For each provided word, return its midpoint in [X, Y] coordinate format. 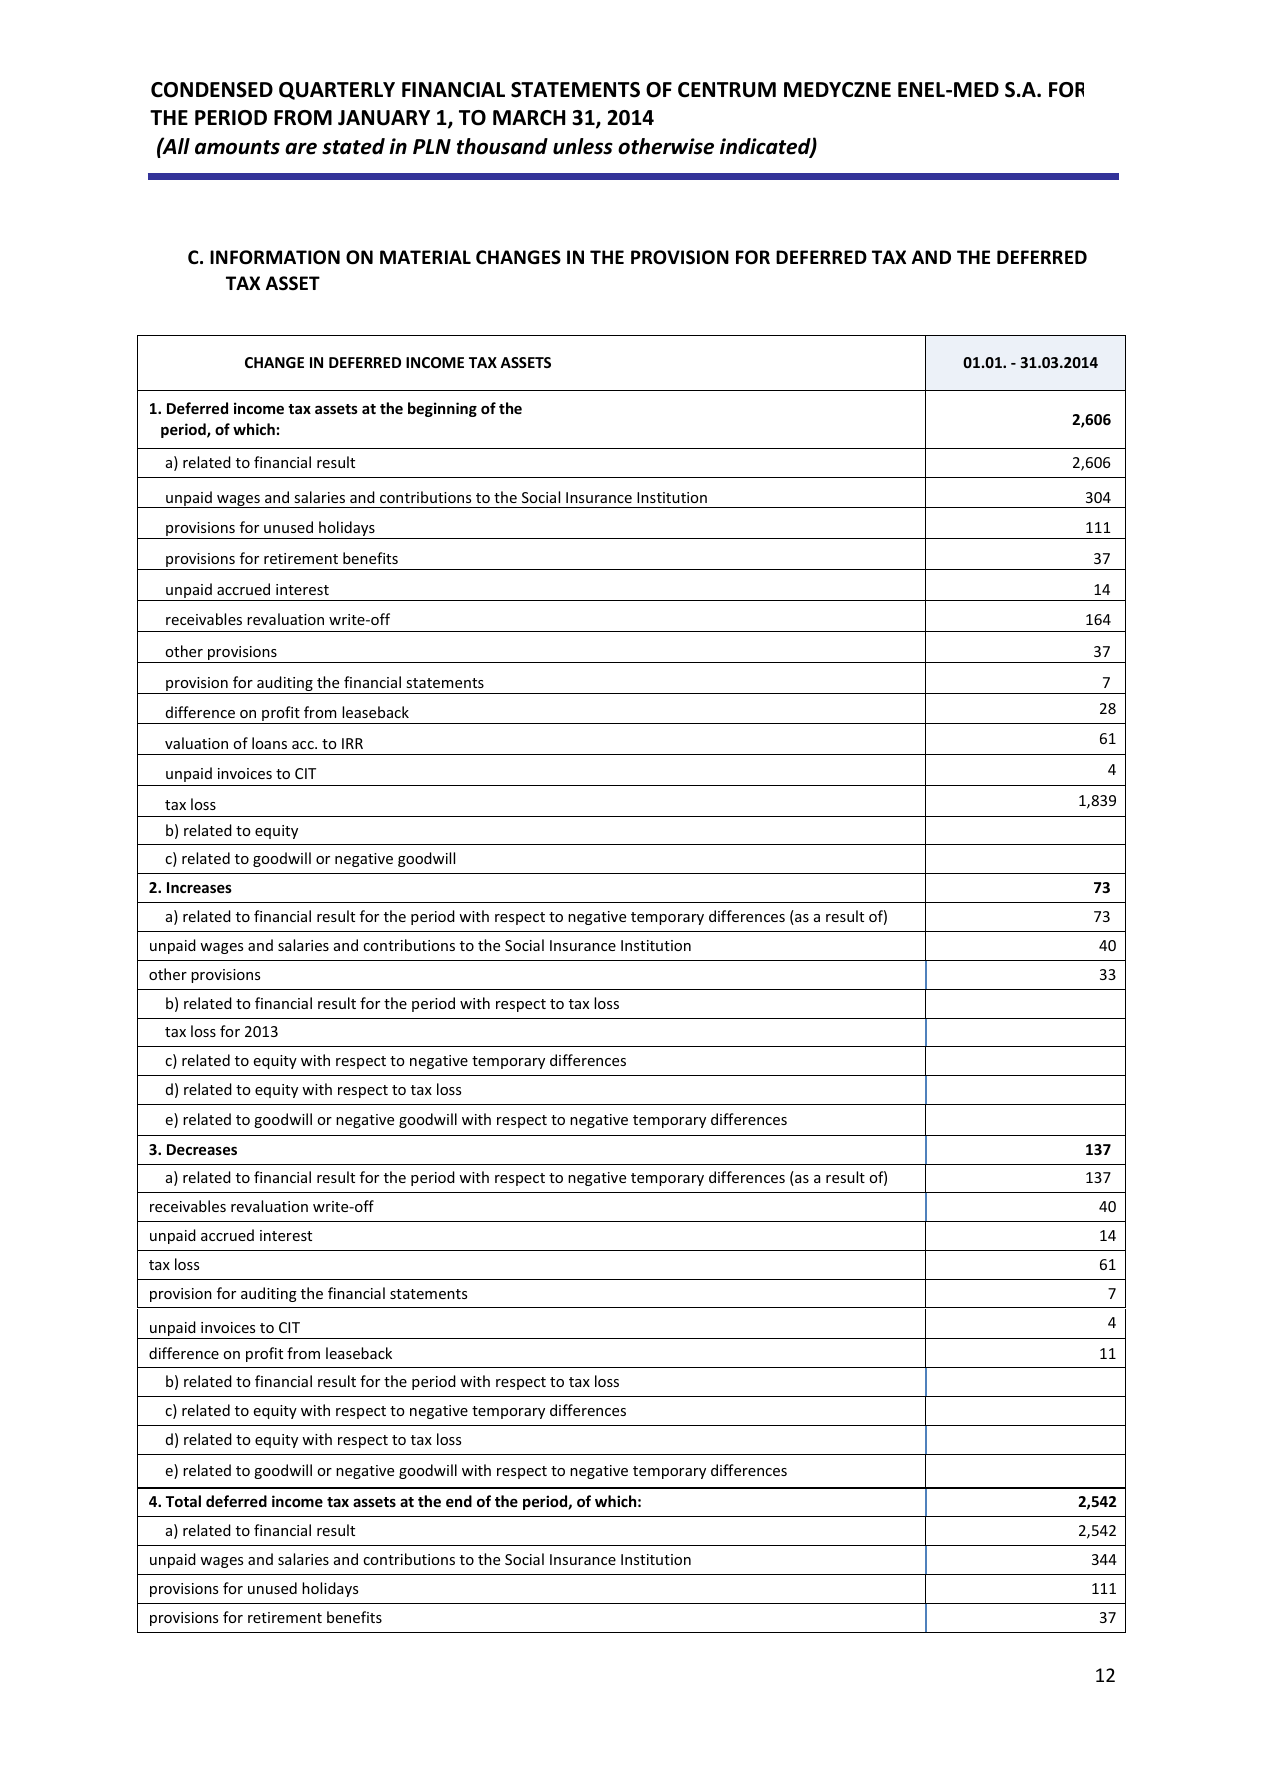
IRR [352, 743]
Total [183, 1501]
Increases [199, 887]
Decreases [202, 1149]
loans [269, 743]
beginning [442, 409]
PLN [432, 146]
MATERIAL [425, 257]
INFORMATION [275, 257]
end [459, 1501]
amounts [237, 147]
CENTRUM [727, 90]
